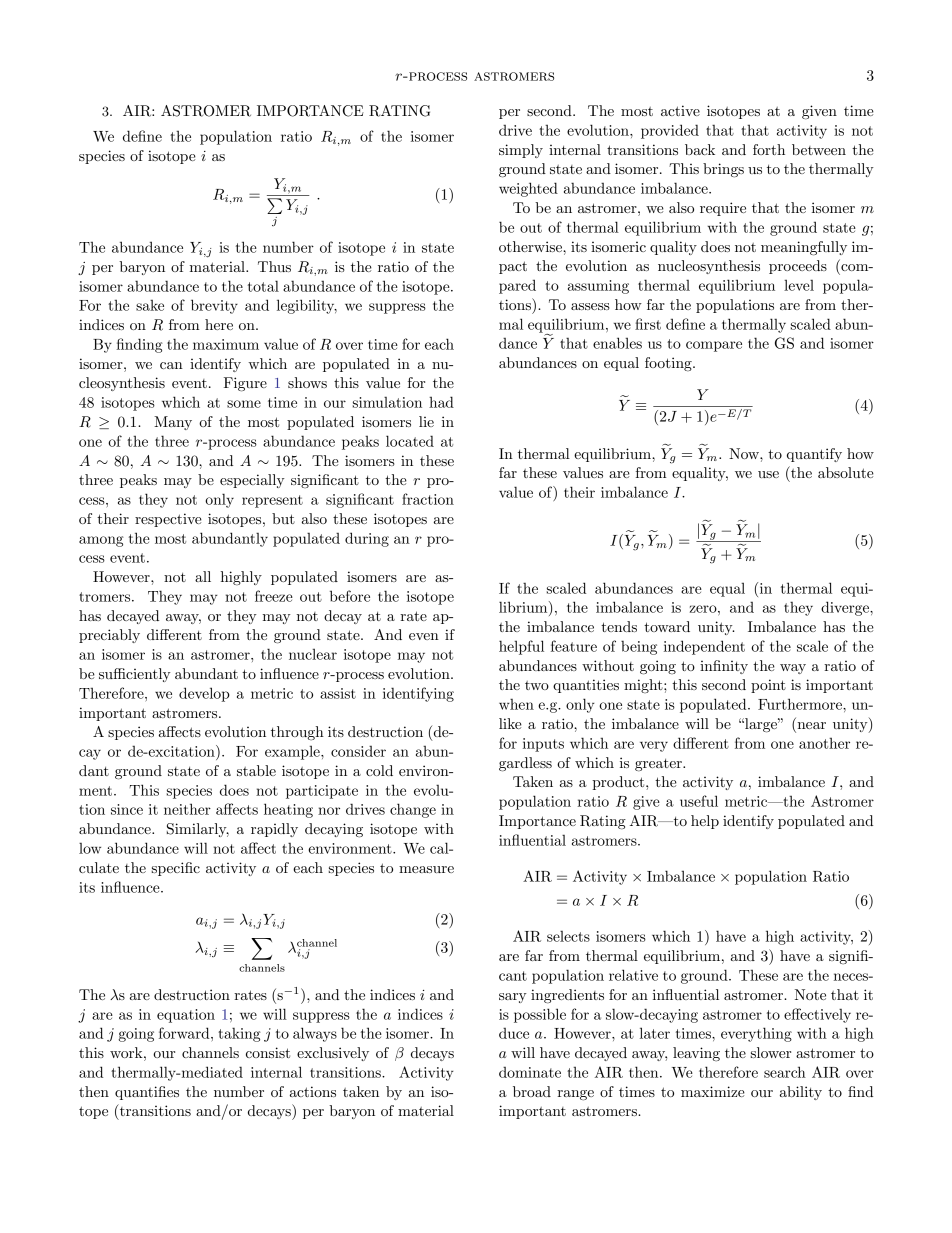  I want to click on inputs, so click(543, 745).
